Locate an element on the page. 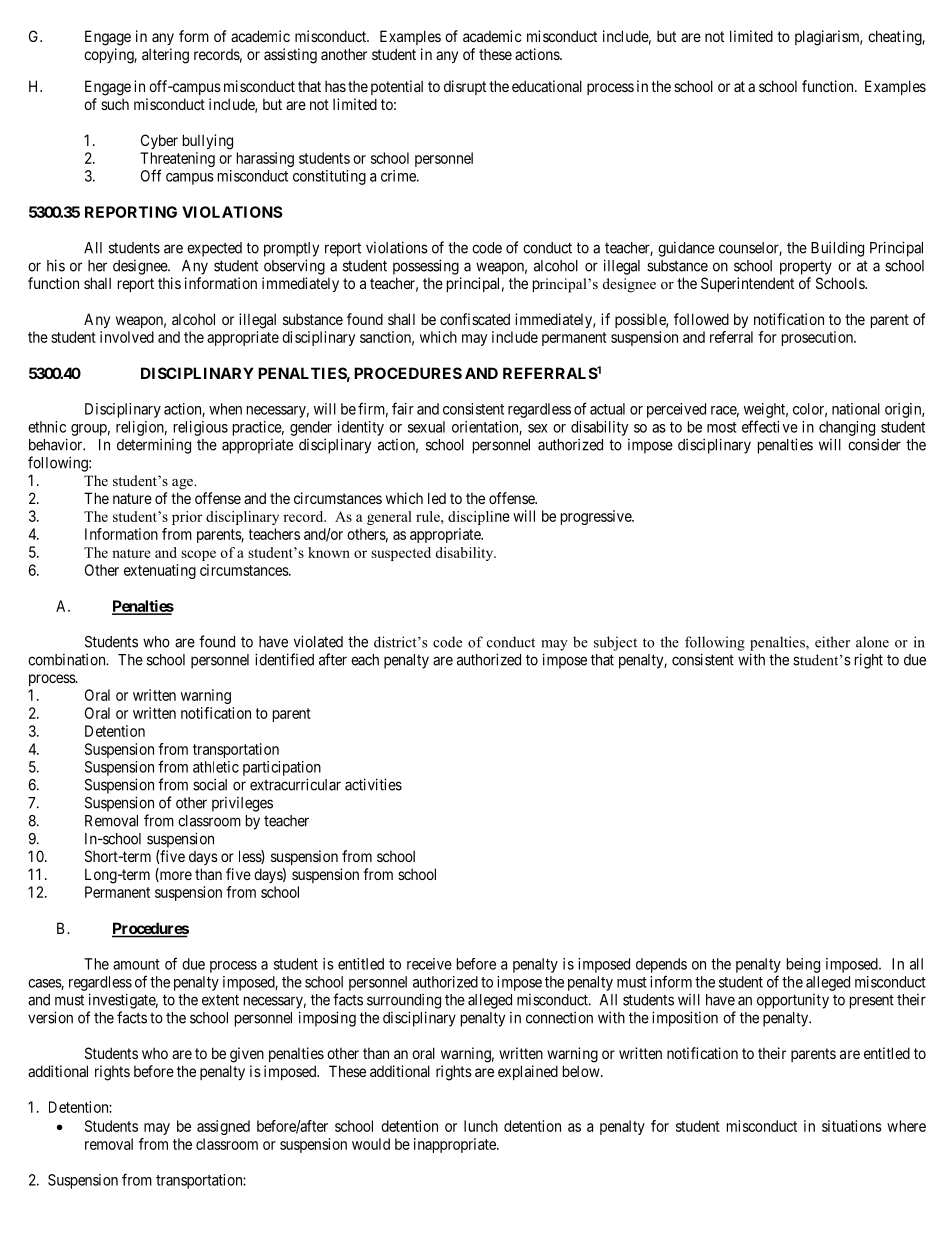  disrupt is located at coordinates (465, 87).
